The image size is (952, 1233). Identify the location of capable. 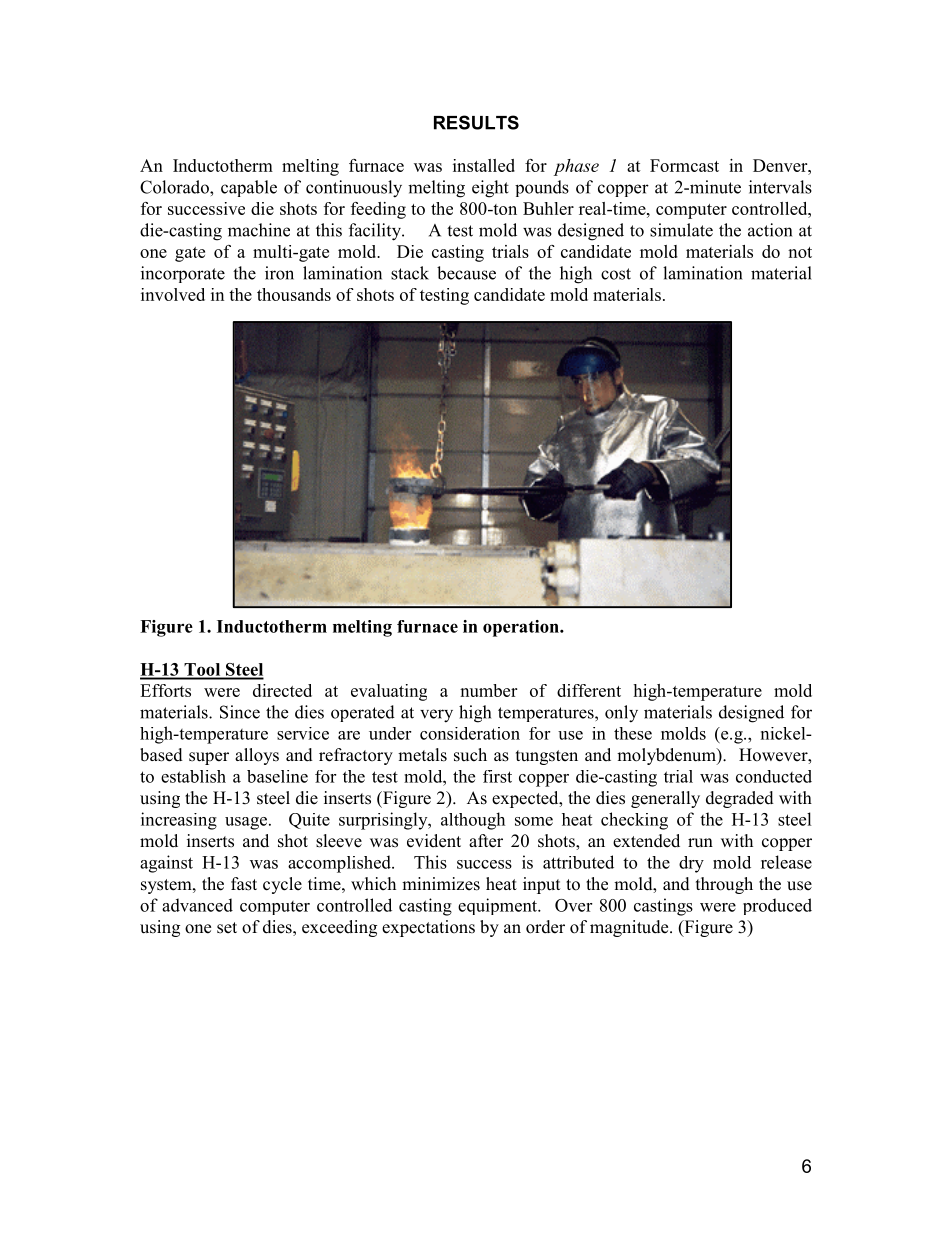
(249, 188).
